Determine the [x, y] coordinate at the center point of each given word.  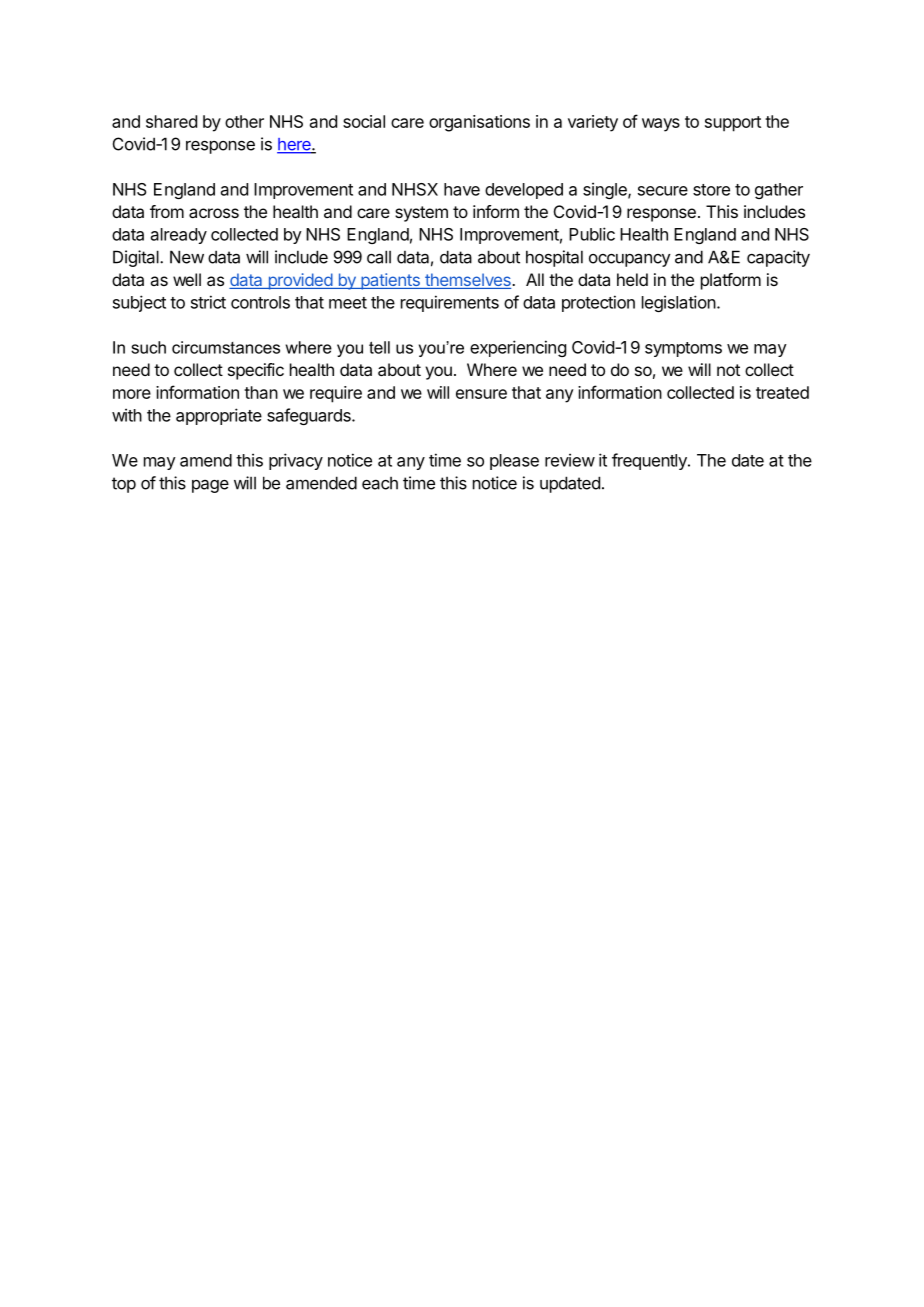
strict [208, 302]
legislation [679, 303]
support [733, 124]
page [210, 486]
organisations [479, 123]
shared [171, 121]
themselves [468, 281]
